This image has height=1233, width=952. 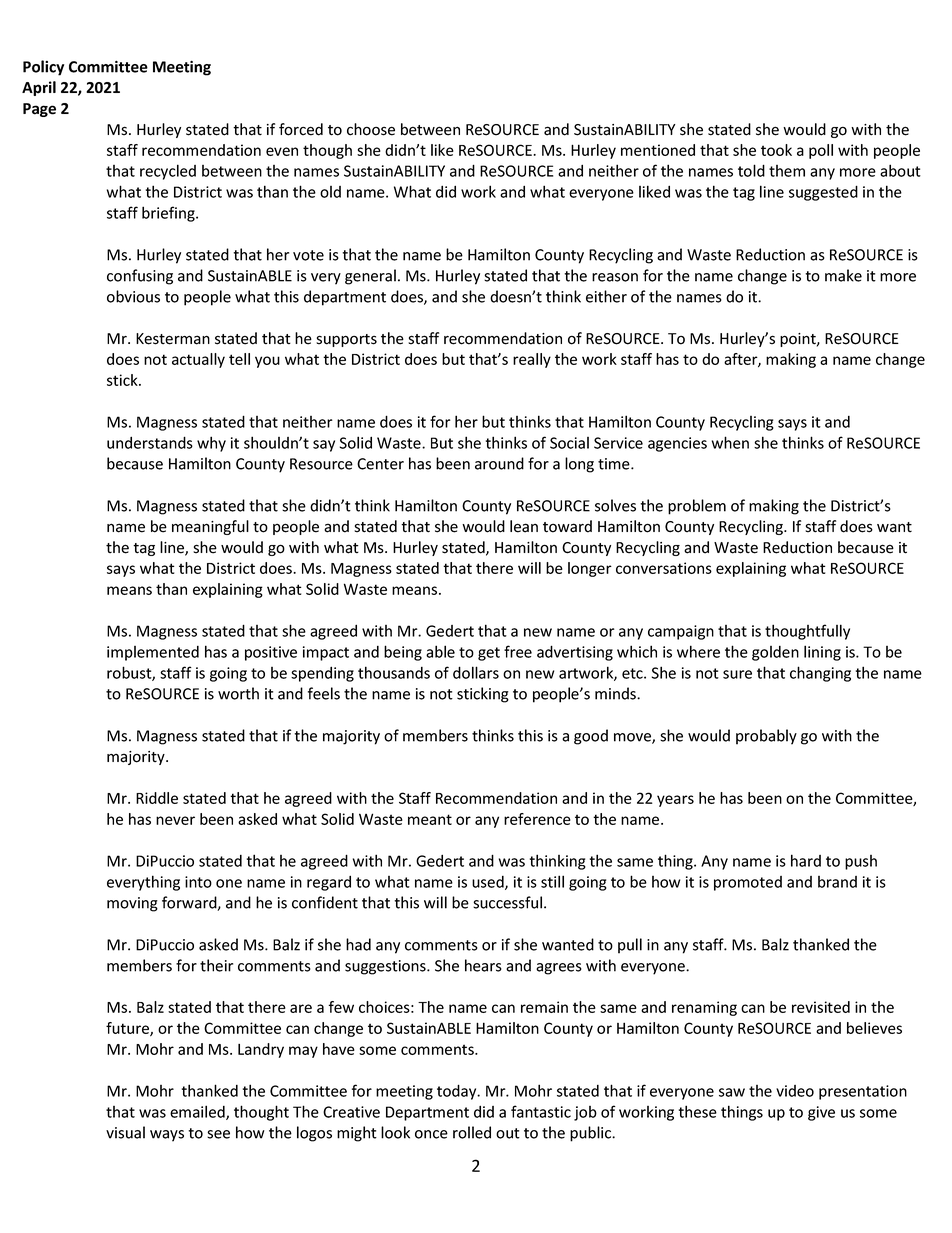 I want to click on moving, so click(x=132, y=904).
